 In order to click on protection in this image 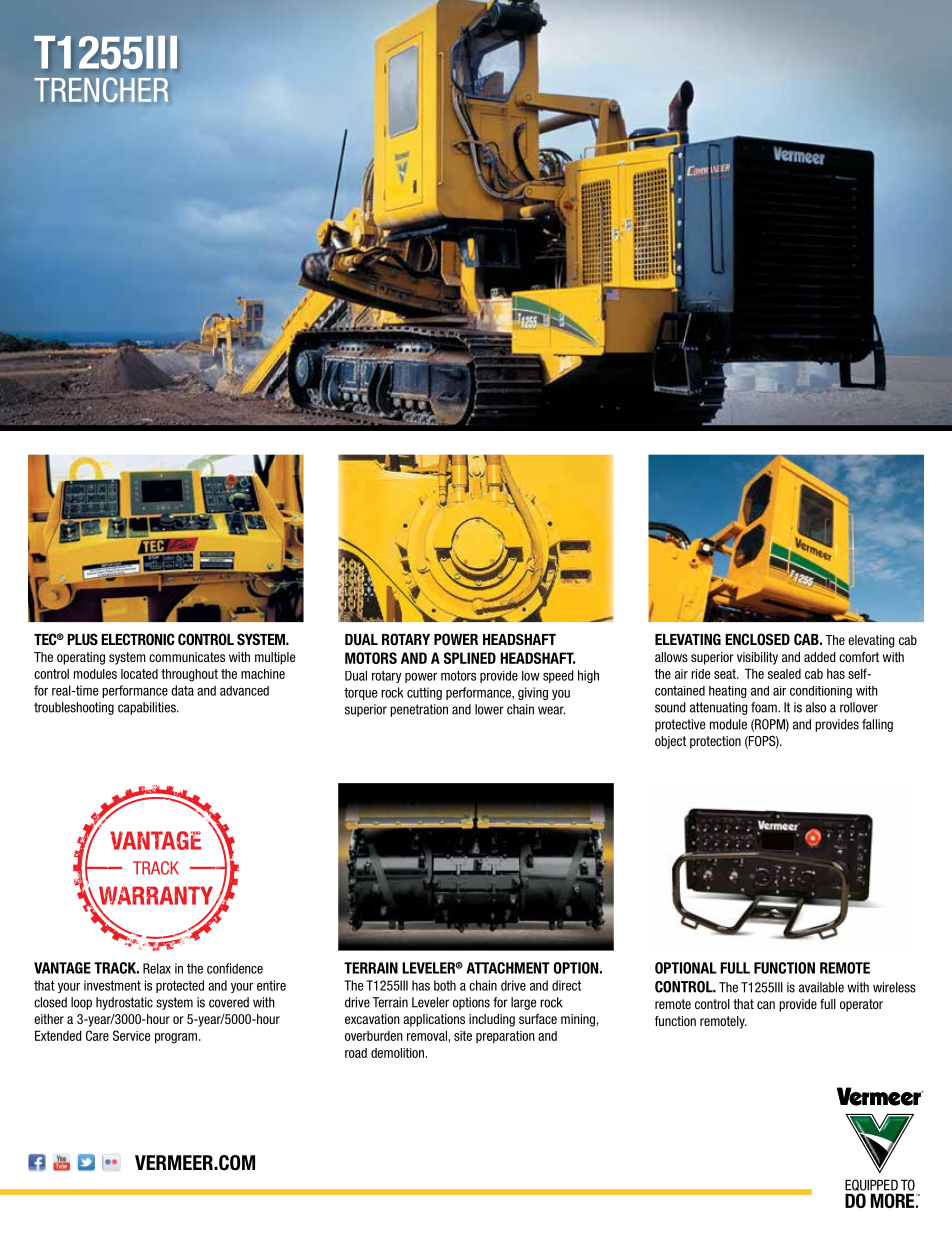, I will do `click(715, 742)`.
